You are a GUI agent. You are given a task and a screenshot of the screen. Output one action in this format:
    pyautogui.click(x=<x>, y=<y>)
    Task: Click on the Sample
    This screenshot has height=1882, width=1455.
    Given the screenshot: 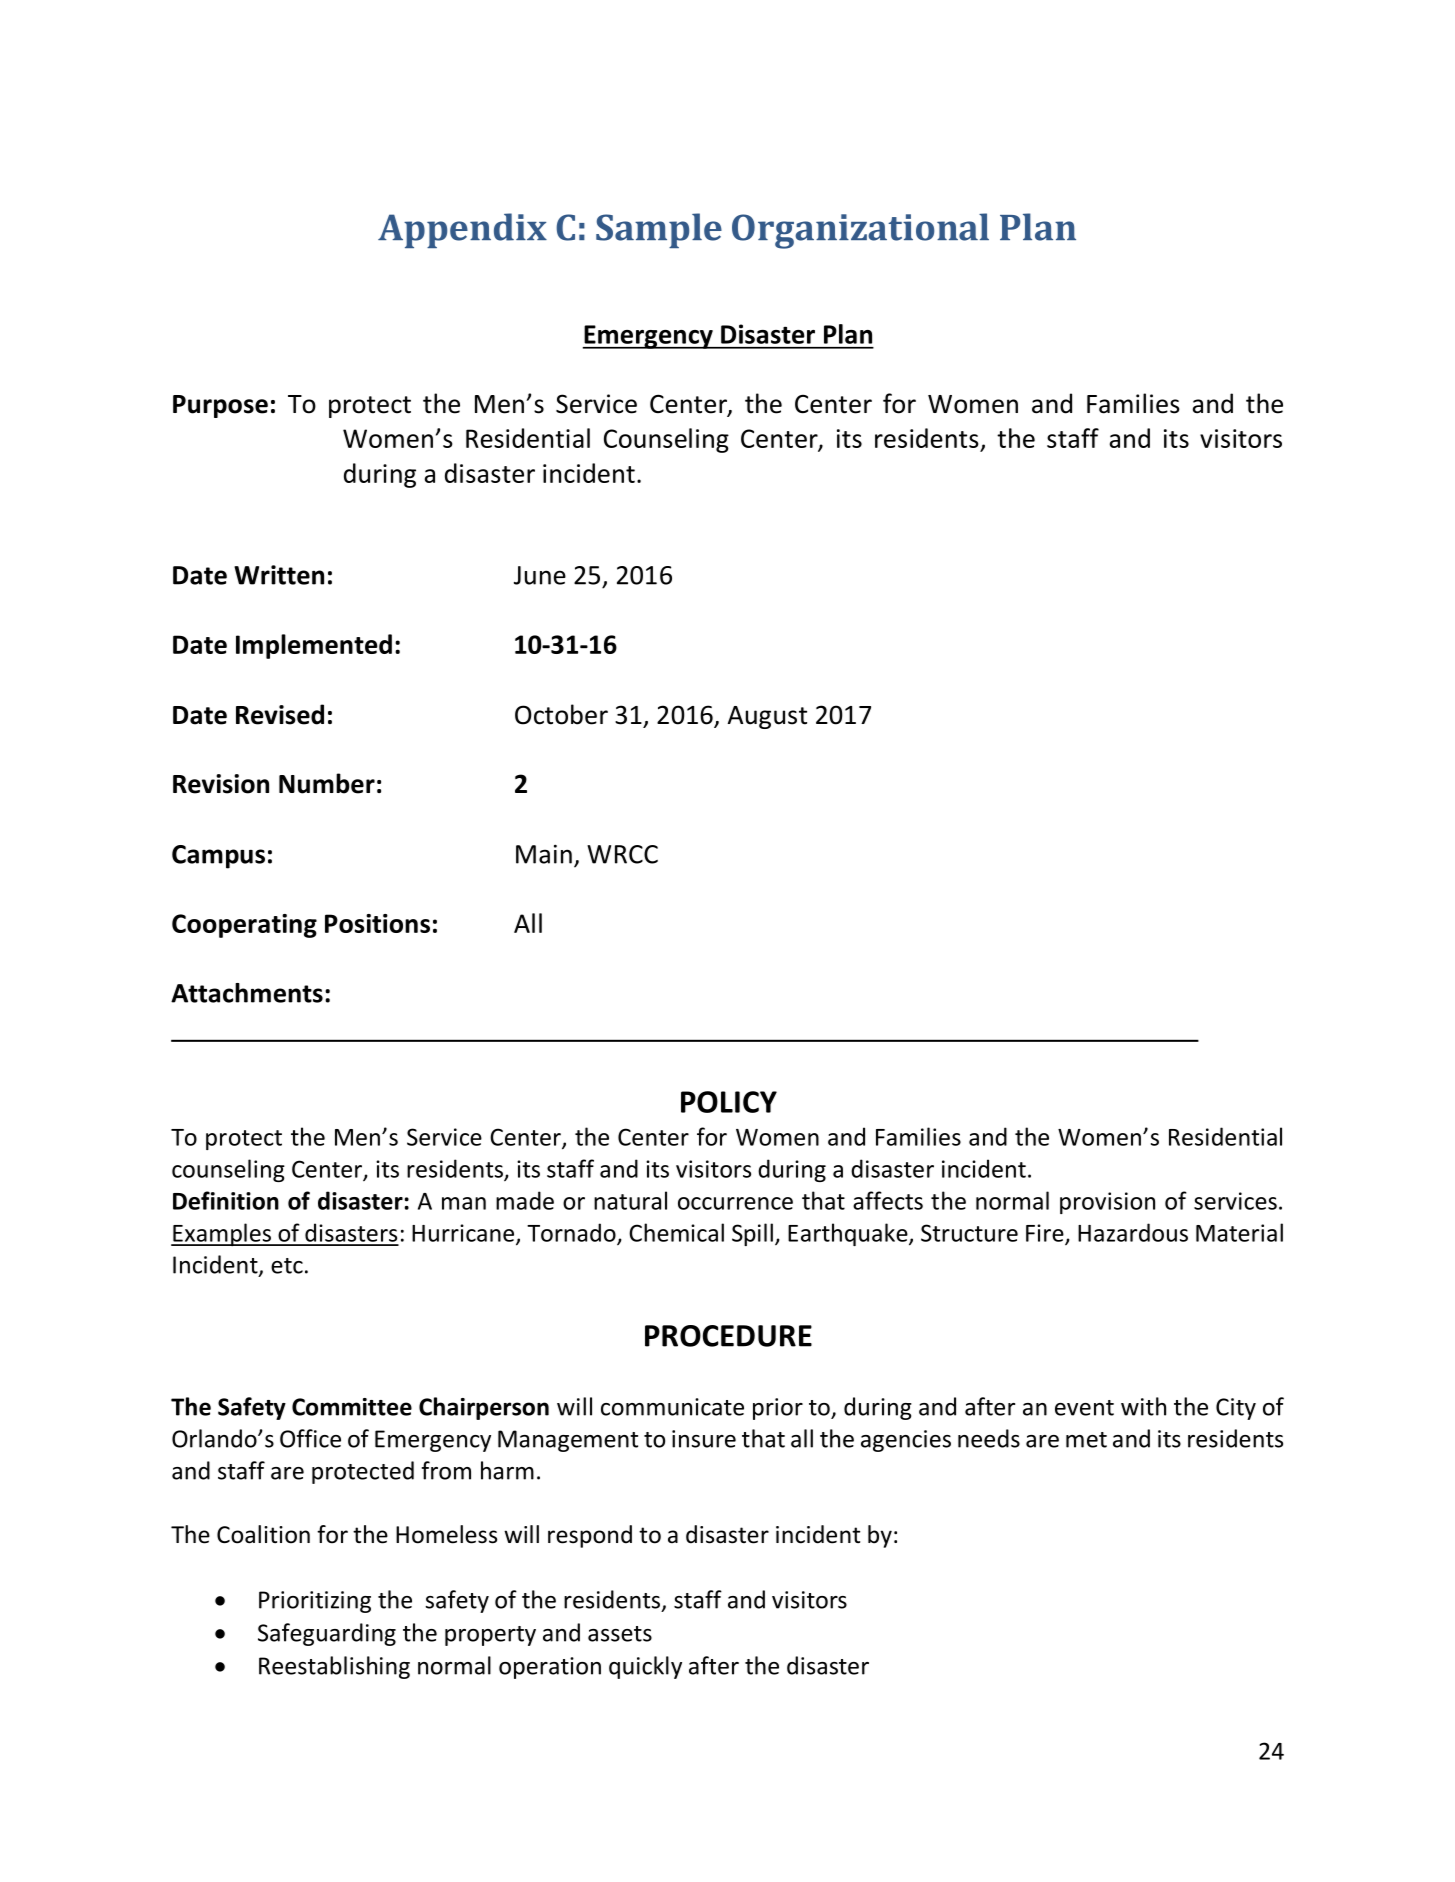 What is the action you would take?
    pyautogui.click(x=659, y=230)
